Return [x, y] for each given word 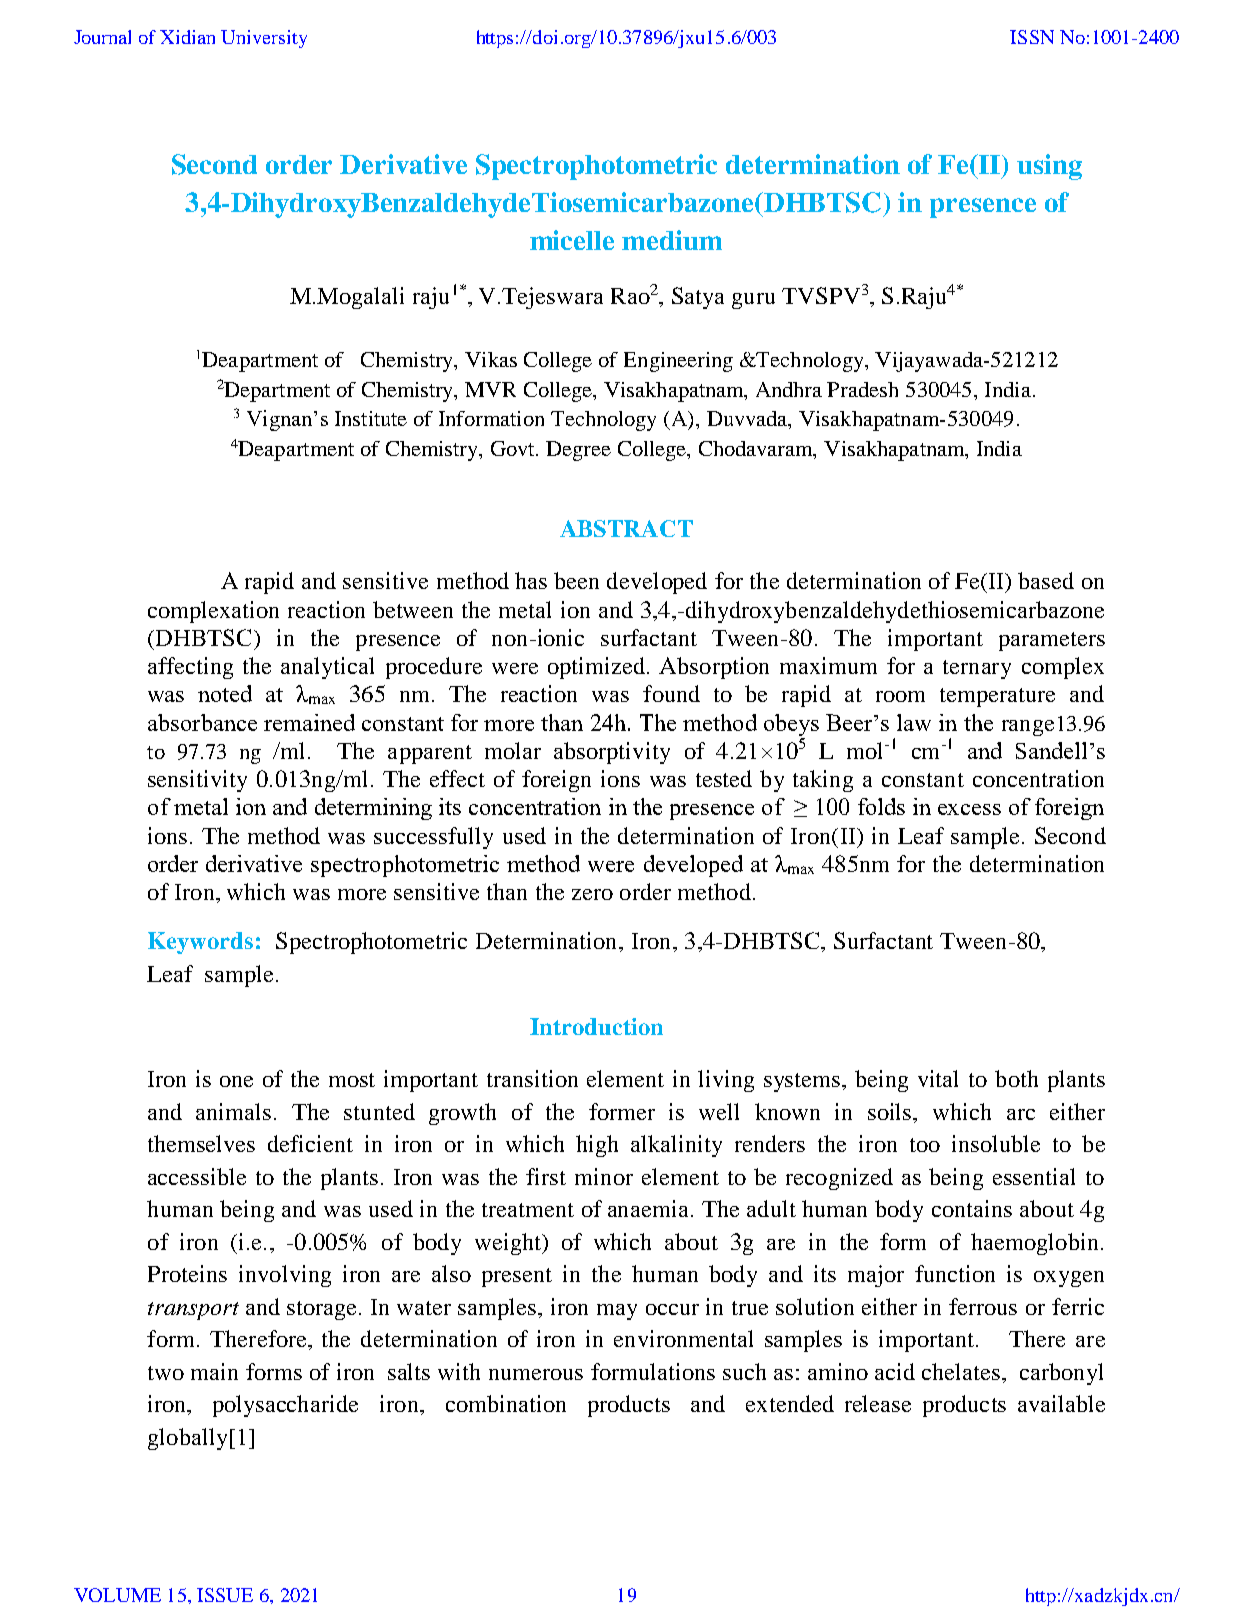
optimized [598, 668]
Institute [371, 418]
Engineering [678, 362]
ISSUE [225, 1595]
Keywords [200, 943]
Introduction [596, 1026]
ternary [977, 669]
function [955, 1273]
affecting [190, 668]
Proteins [187, 1273]
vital [938, 1078]
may [617, 1312]
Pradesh [862, 389]
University [264, 39]
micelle [572, 240]
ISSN [1032, 37]
